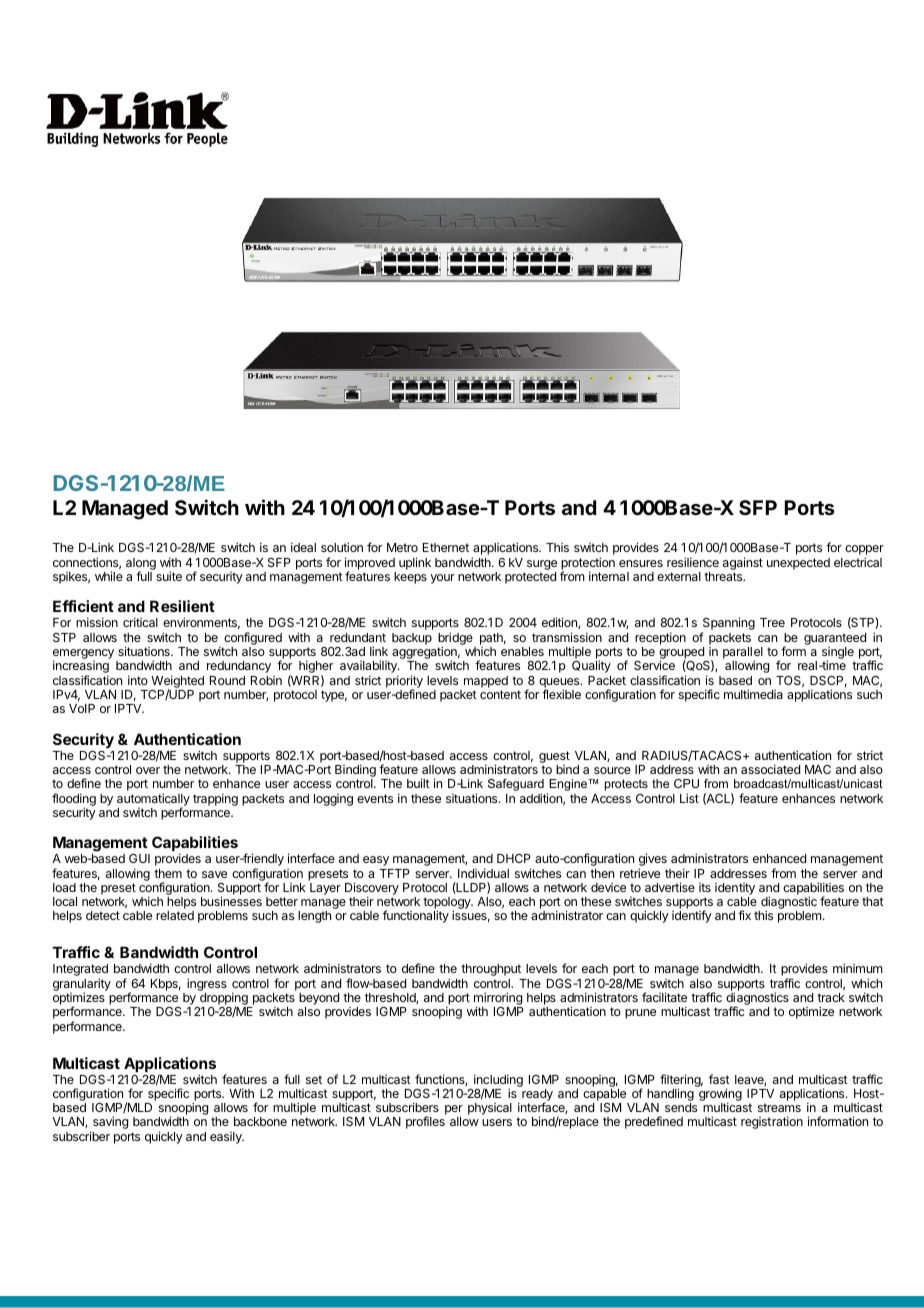  What do you see at coordinates (653, 861) in the document?
I see `gives` at bounding box center [653, 861].
